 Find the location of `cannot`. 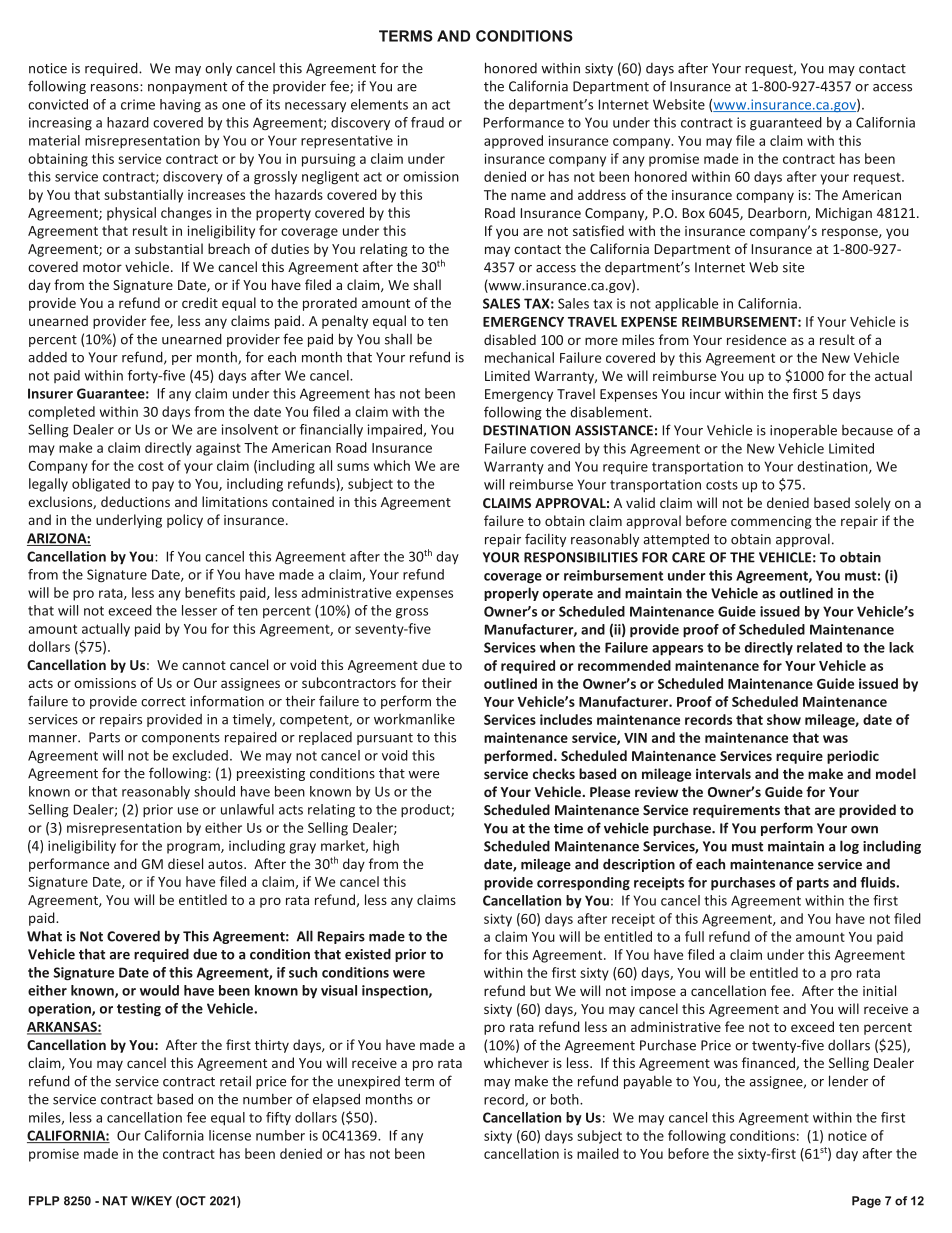

cannot is located at coordinates (204, 665).
